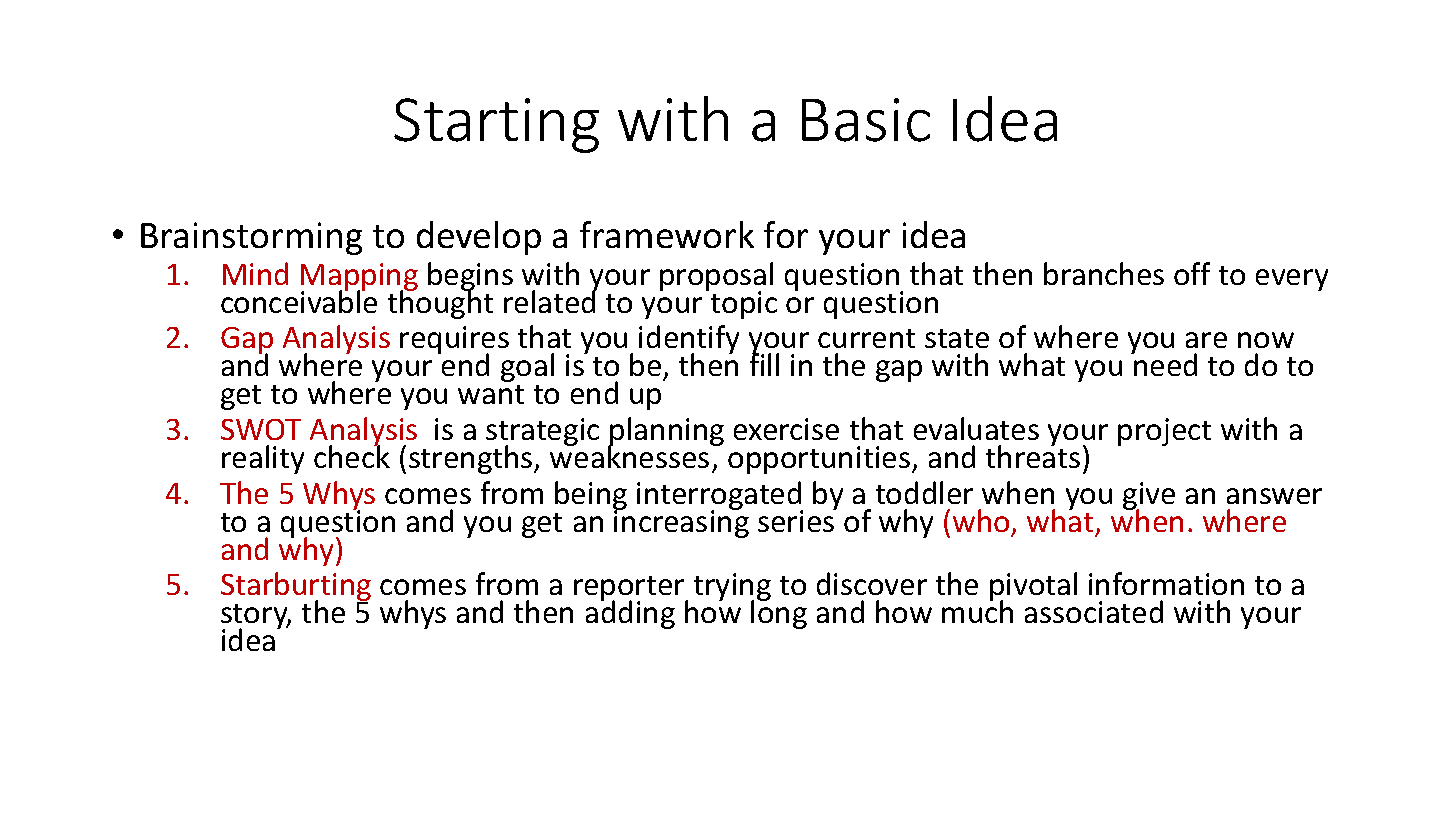  What do you see at coordinates (797, 520) in the document?
I see `series` at bounding box center [797, 520].
